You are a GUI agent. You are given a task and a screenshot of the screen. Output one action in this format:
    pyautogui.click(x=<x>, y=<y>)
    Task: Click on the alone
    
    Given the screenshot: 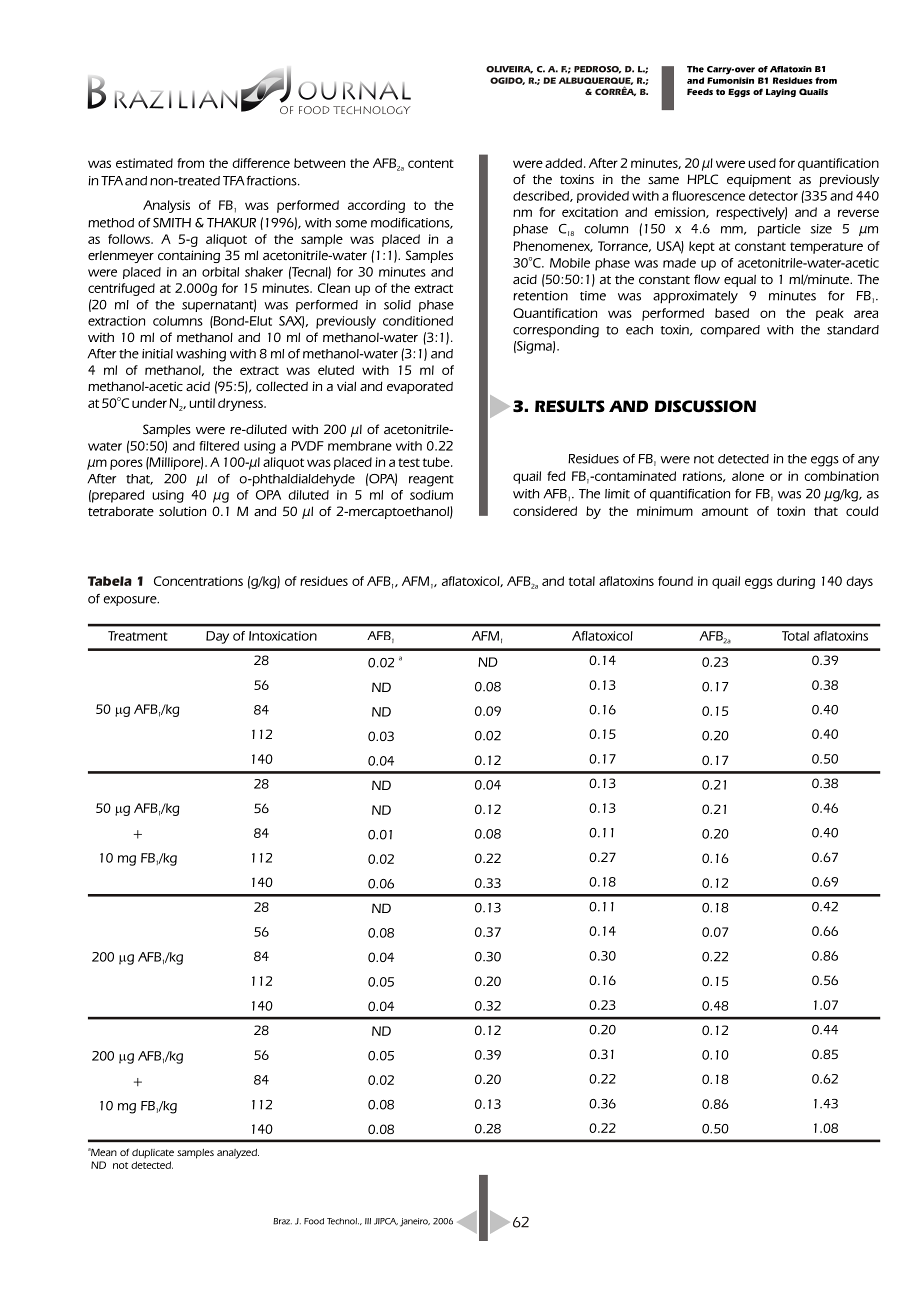 What is the action you would take?
    pyautogui.click(x=748, y=476)
